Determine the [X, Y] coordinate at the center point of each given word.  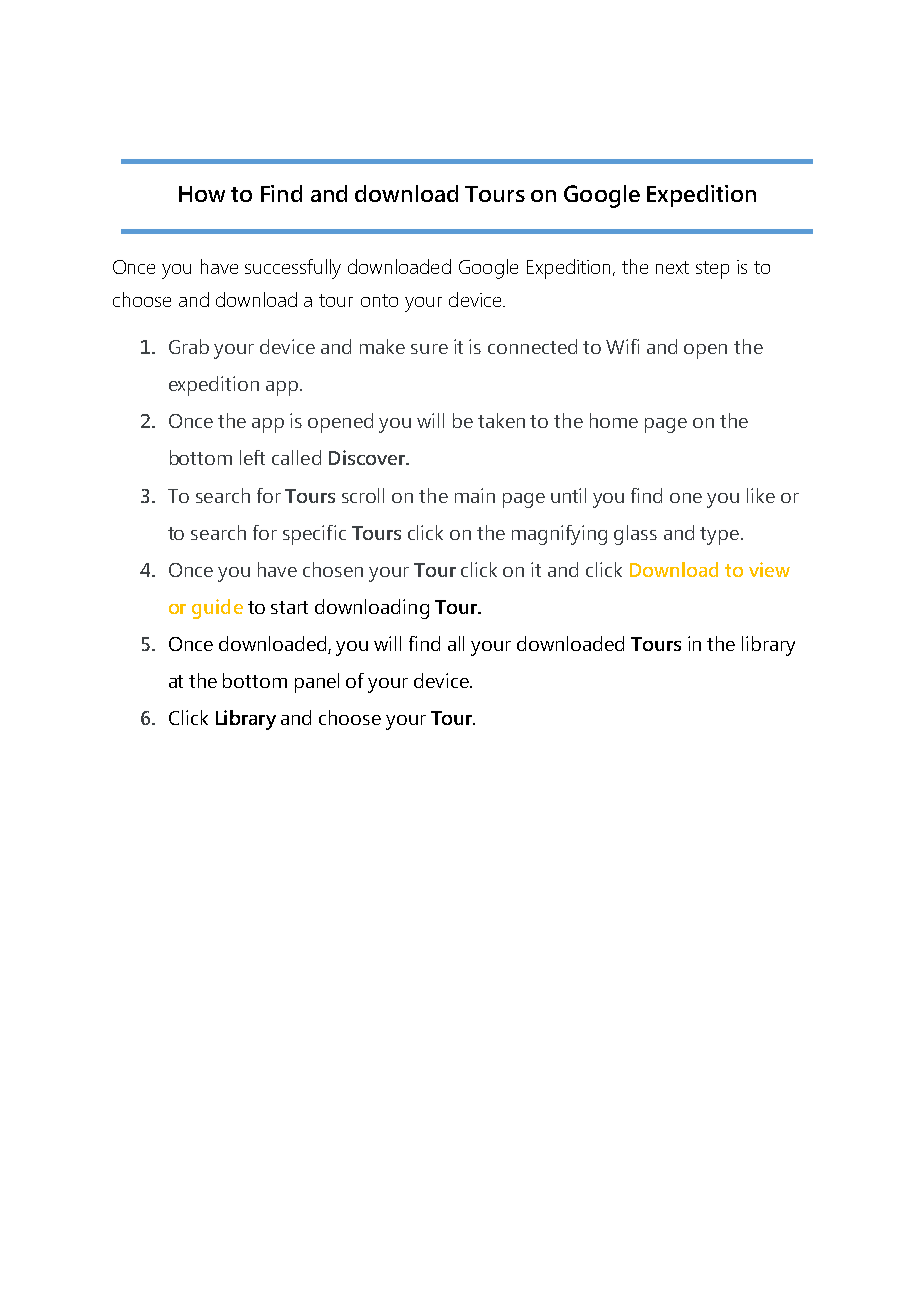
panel [317, 683]
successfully [293, 269]
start [289, 607]
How [202, 194]
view [769, 569]
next [672, 267]
